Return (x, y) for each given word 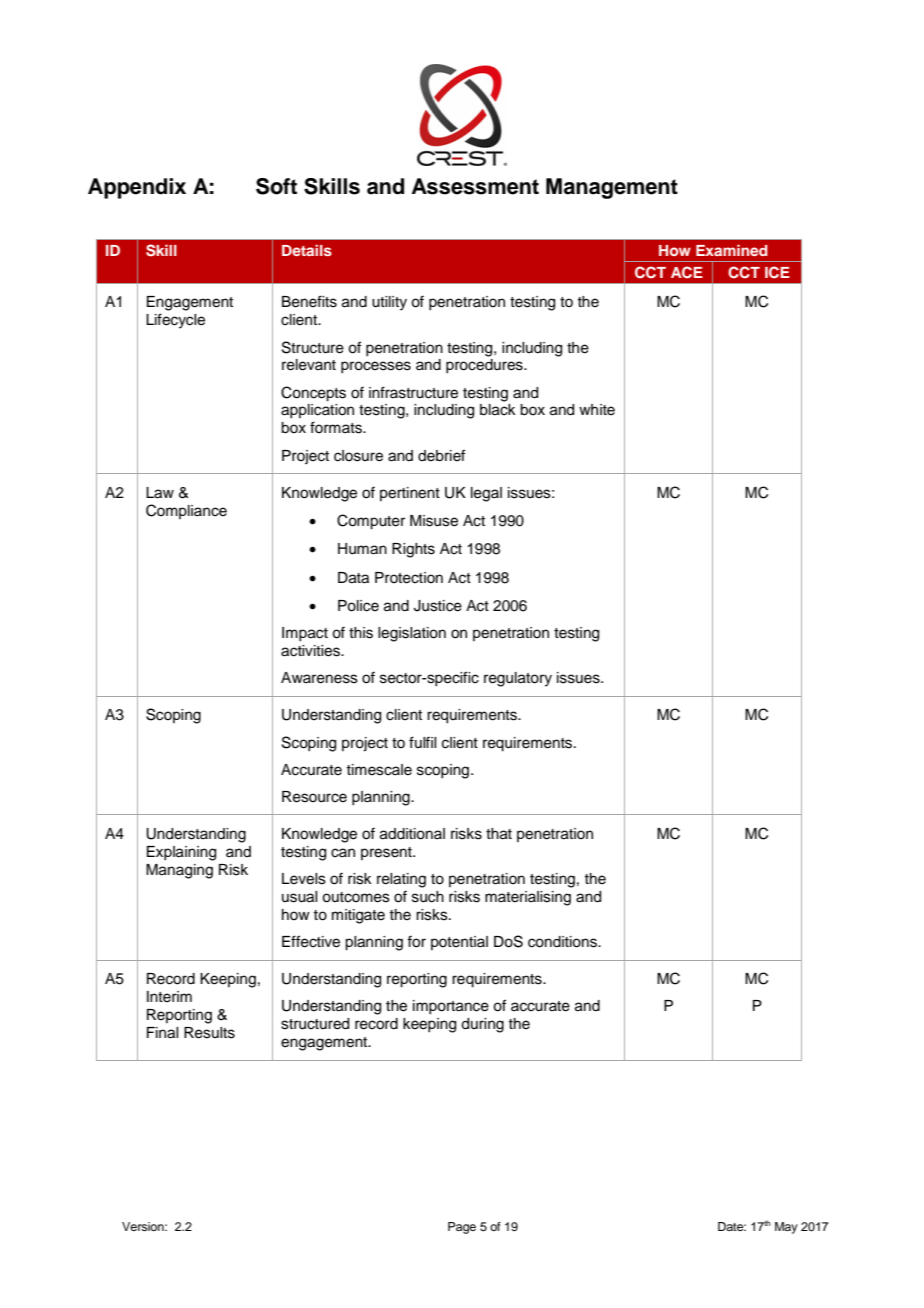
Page (462, 1228)
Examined (732, 250)
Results (209, 1033)
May (786, 1228)
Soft (276, 186)
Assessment (475, 186)
